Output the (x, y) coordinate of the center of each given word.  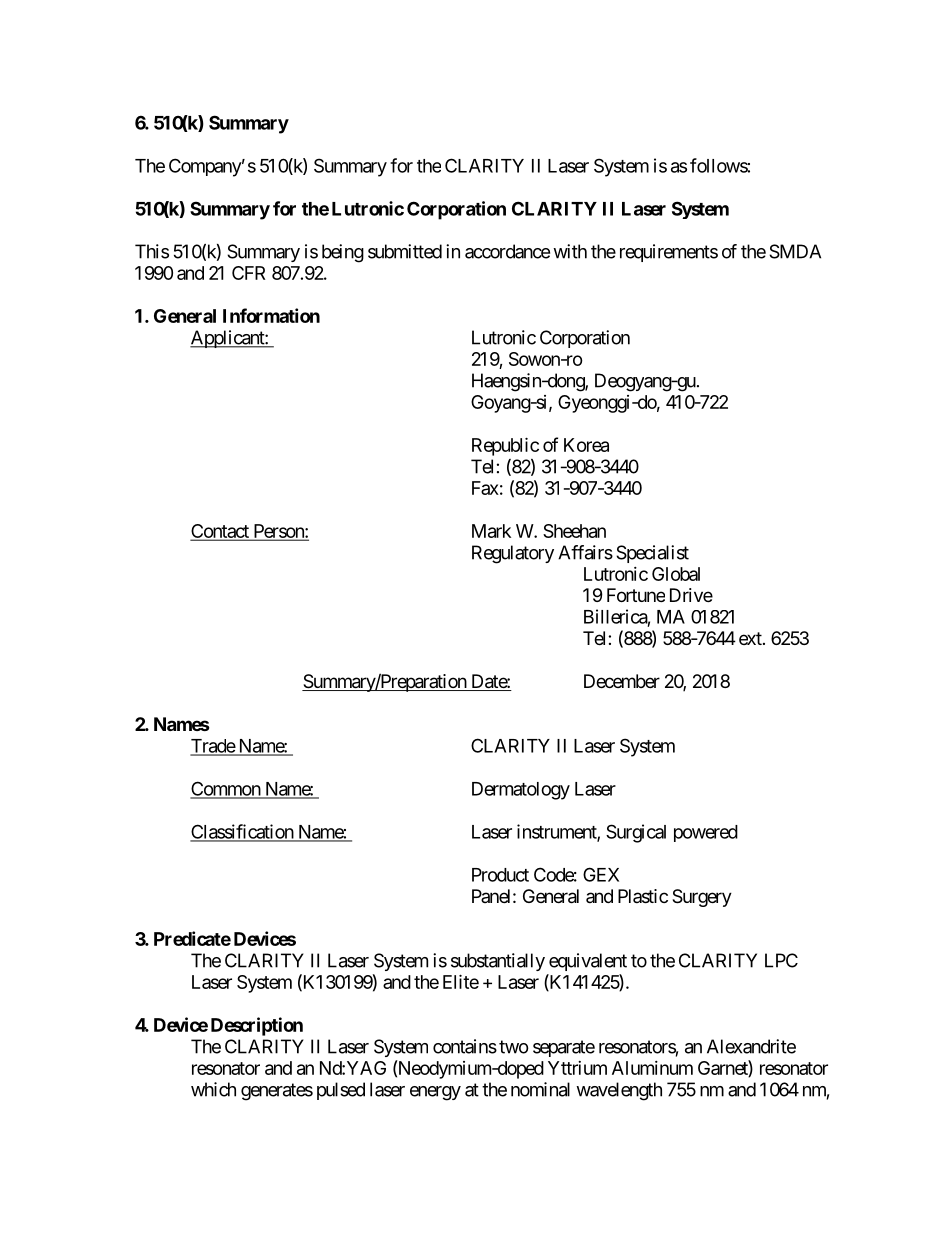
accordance (507, 251)
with (570, 251)
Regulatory (513, 554)
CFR (248, 273)
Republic (505, 446)
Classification (242, 832)
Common (226, 789)
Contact (221, 532)
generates (277, 1092)
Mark (491, 531)
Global (676, 574)
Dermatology (521, 791)
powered (706, 833)
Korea (586, 445)
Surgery (702, 898)
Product (500, 875)
